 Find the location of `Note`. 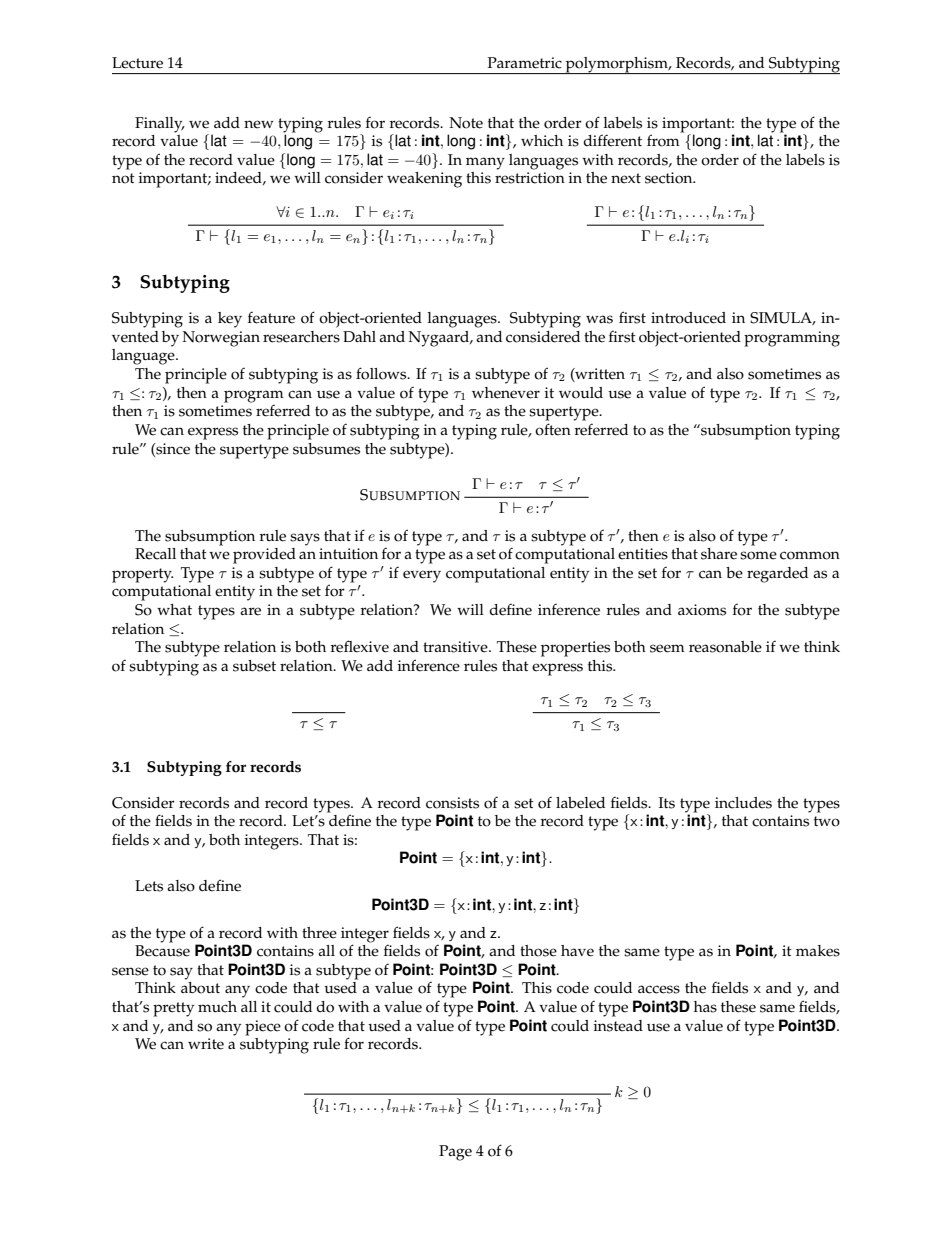

Note is located at coordinates (466, 123).
